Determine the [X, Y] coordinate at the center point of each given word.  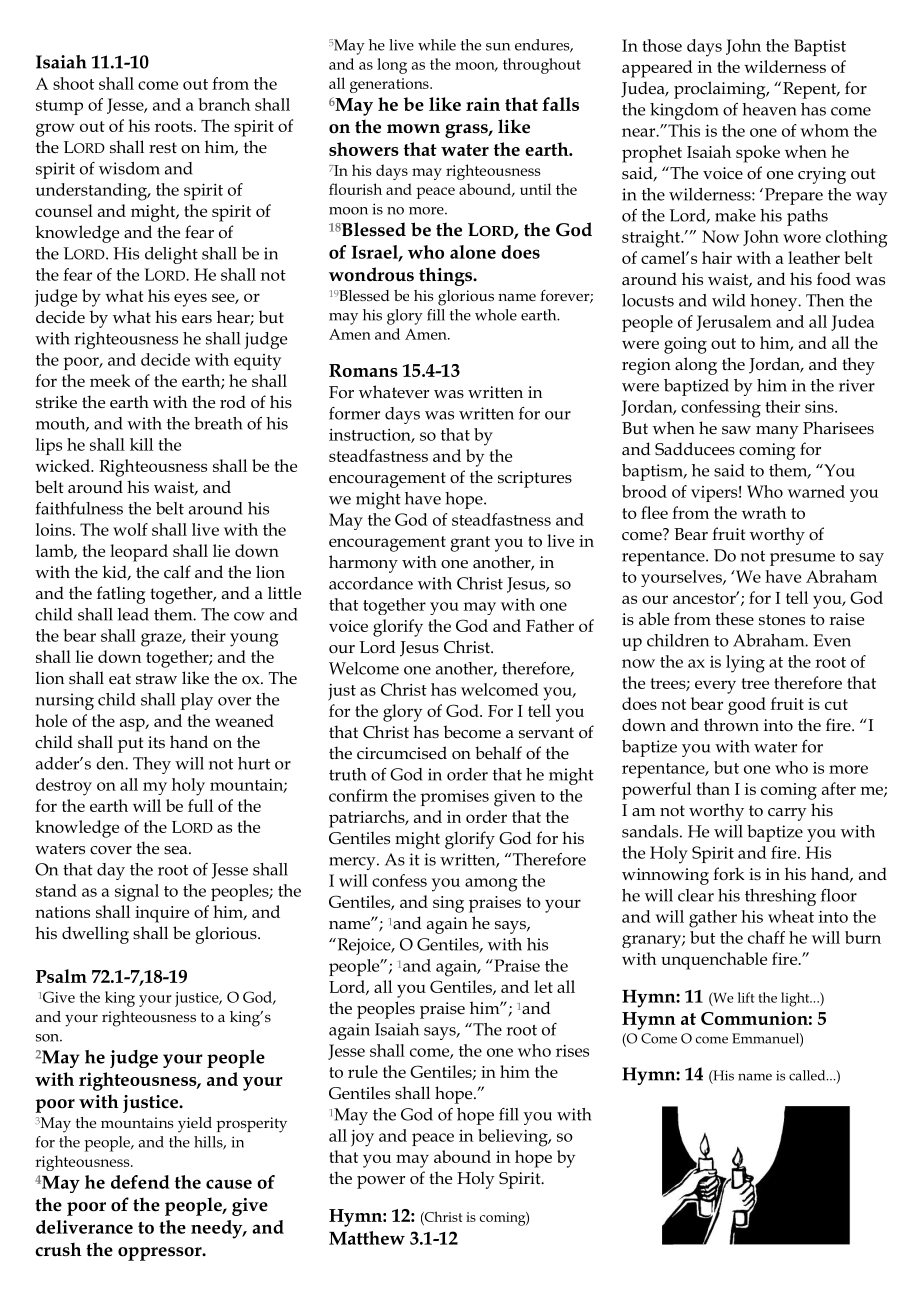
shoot [73, 83]
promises [454, 798]
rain [483, 104]
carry [787, 814]
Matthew [367, 1238]
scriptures [535, 479]
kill [141, 444]
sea [177, 850]
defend [140, 1182]
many [777, 432]
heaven [769, 109]
